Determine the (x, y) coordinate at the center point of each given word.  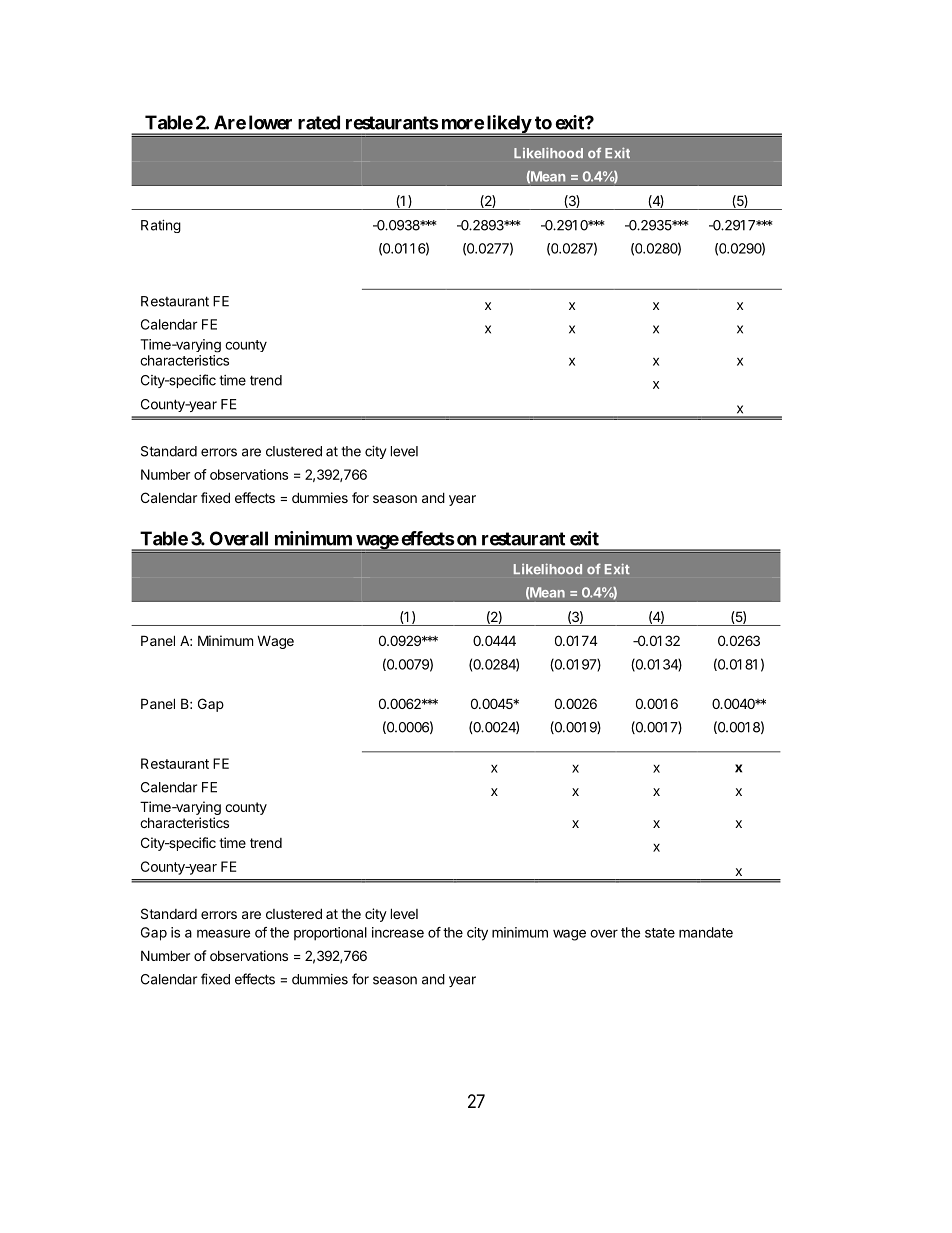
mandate (706, 932)
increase (398, 932)
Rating (161, 226)
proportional (330, 934)
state (660, 933)
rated (319, 122)
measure (224, 933)
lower (270, 122)
